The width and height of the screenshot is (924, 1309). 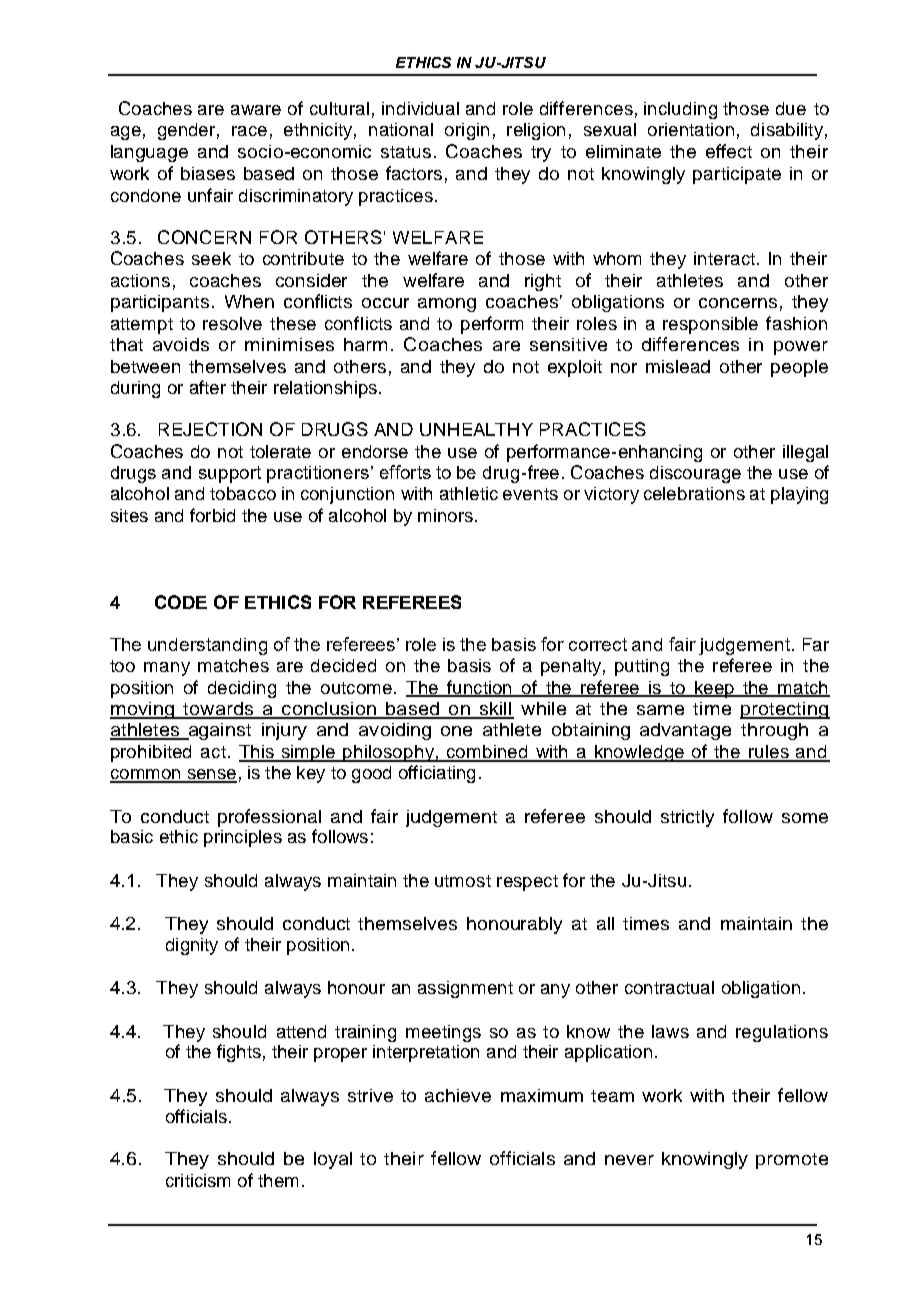 What do you see at coordinates (479, 688) in the screenshot?
I see `function` at bounding box center [479, 688].
